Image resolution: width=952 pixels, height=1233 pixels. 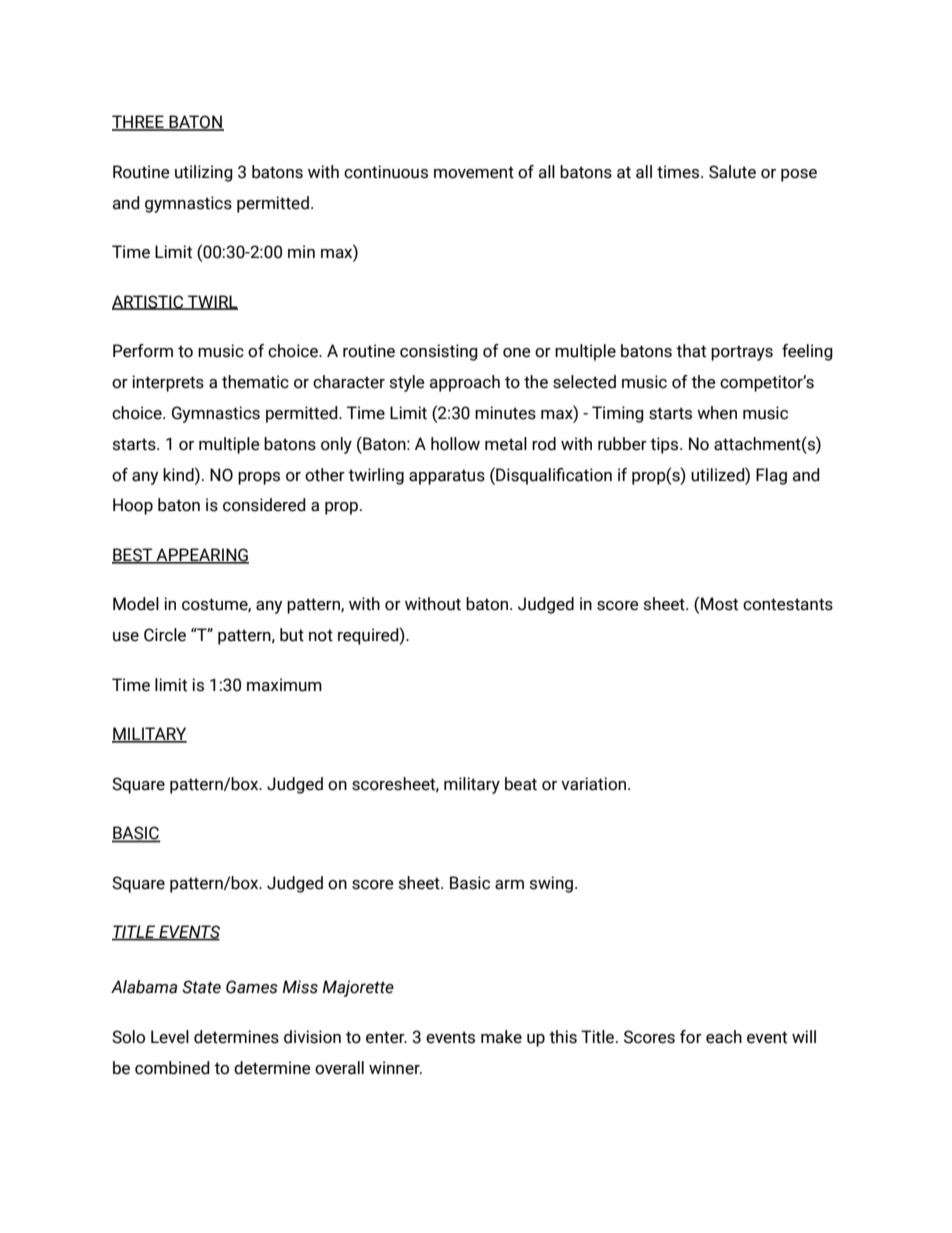 What do you see at coordinates (170, 1037) in the document?
I see `Level` at bounding box center [170, 1037].
